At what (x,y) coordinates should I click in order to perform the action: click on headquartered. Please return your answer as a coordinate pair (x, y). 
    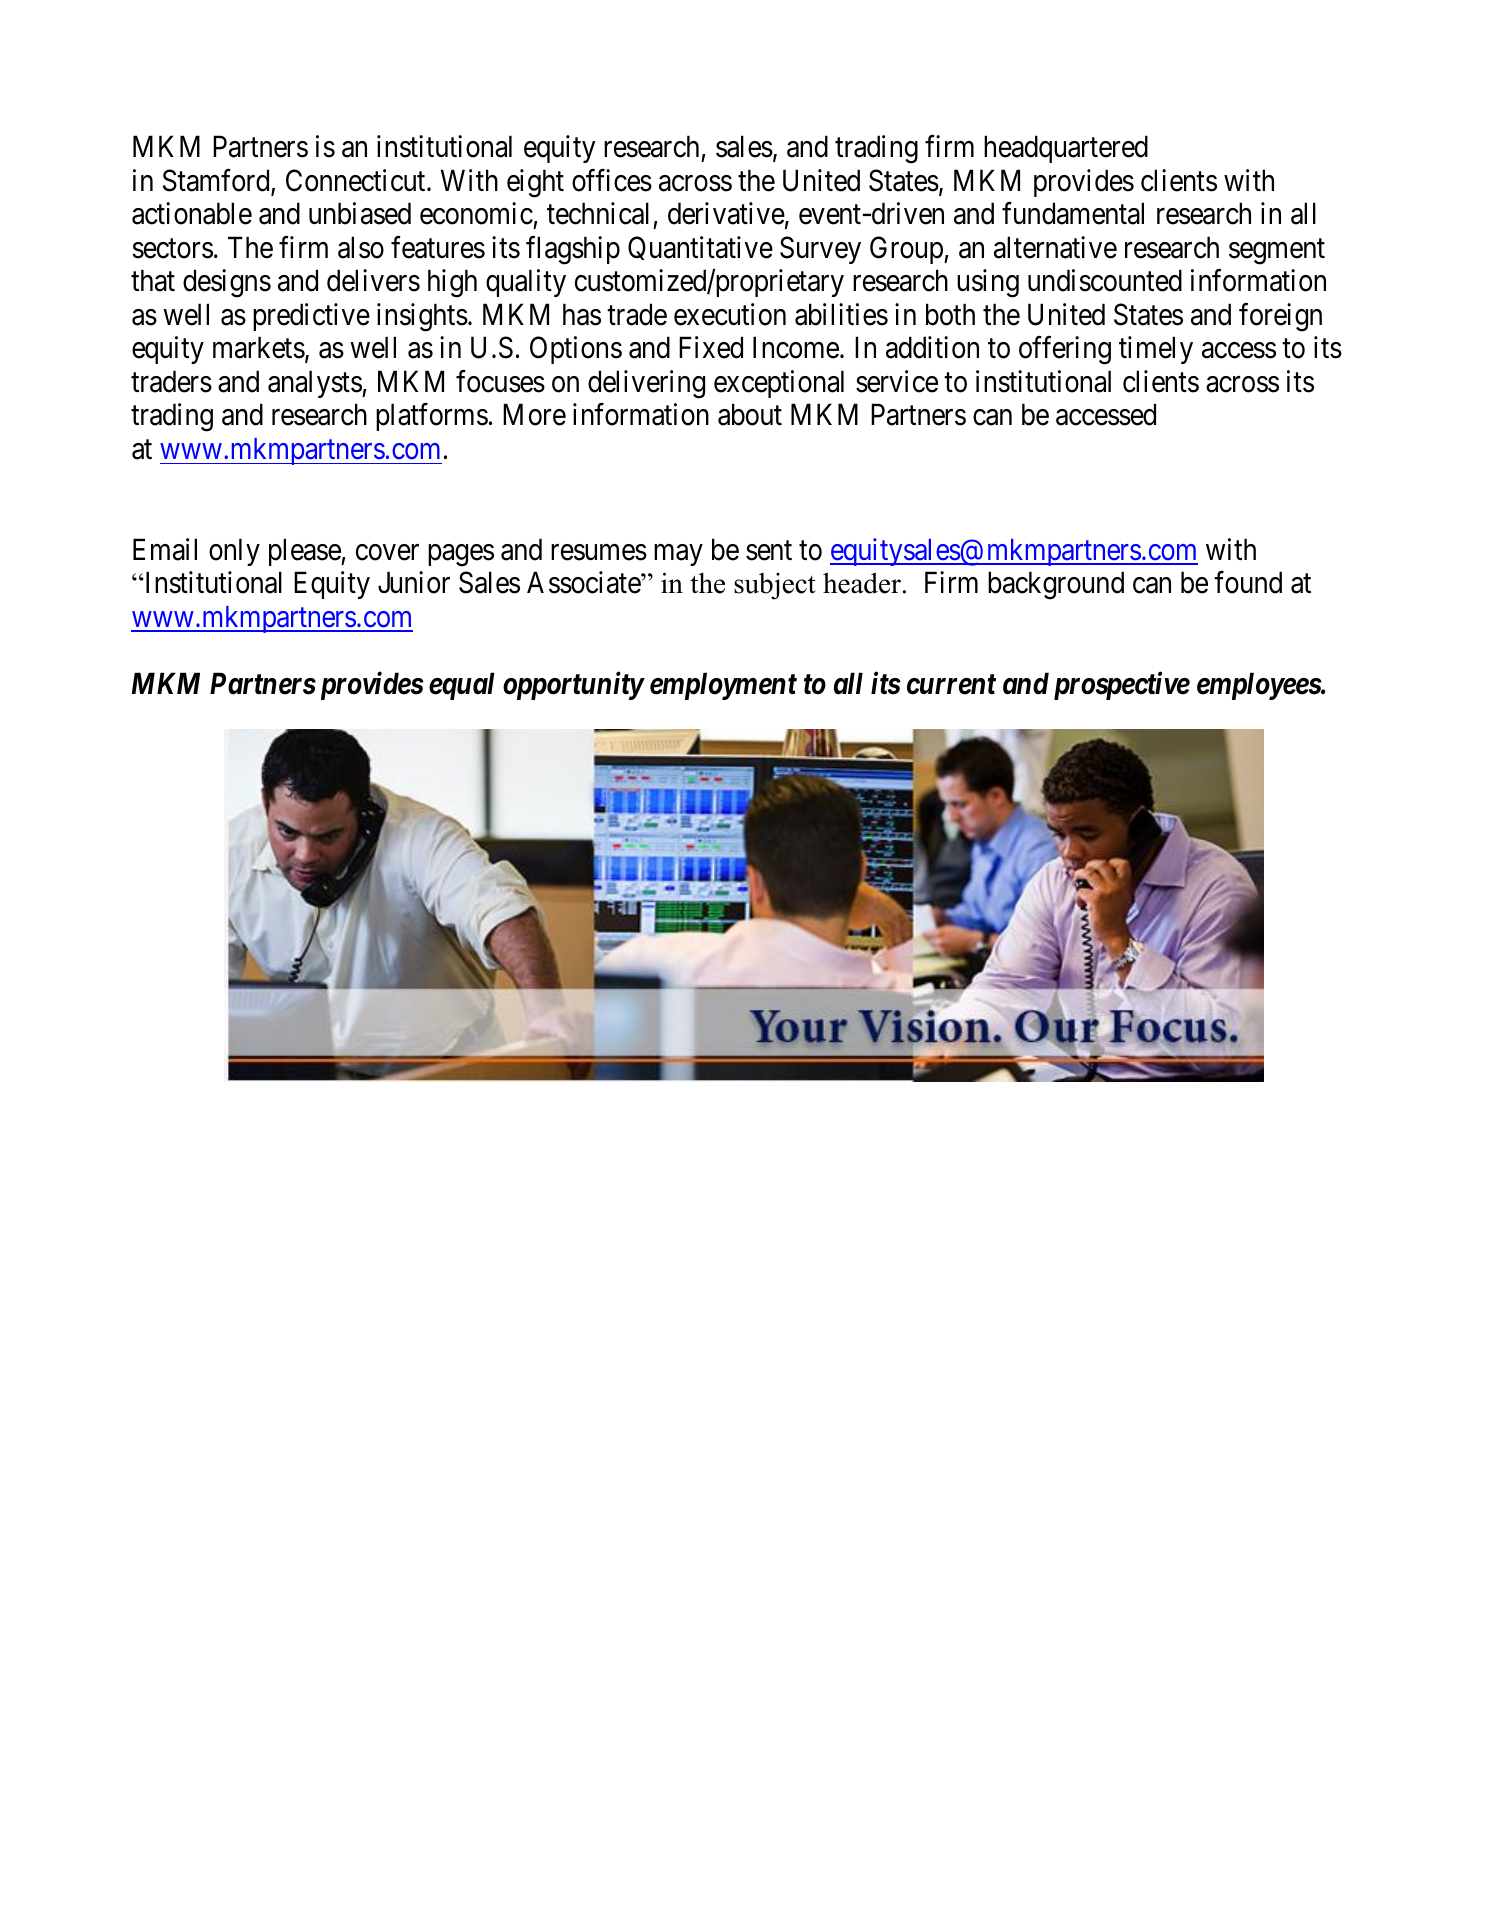
    Looking at the image, I should click on (1066, 149).
